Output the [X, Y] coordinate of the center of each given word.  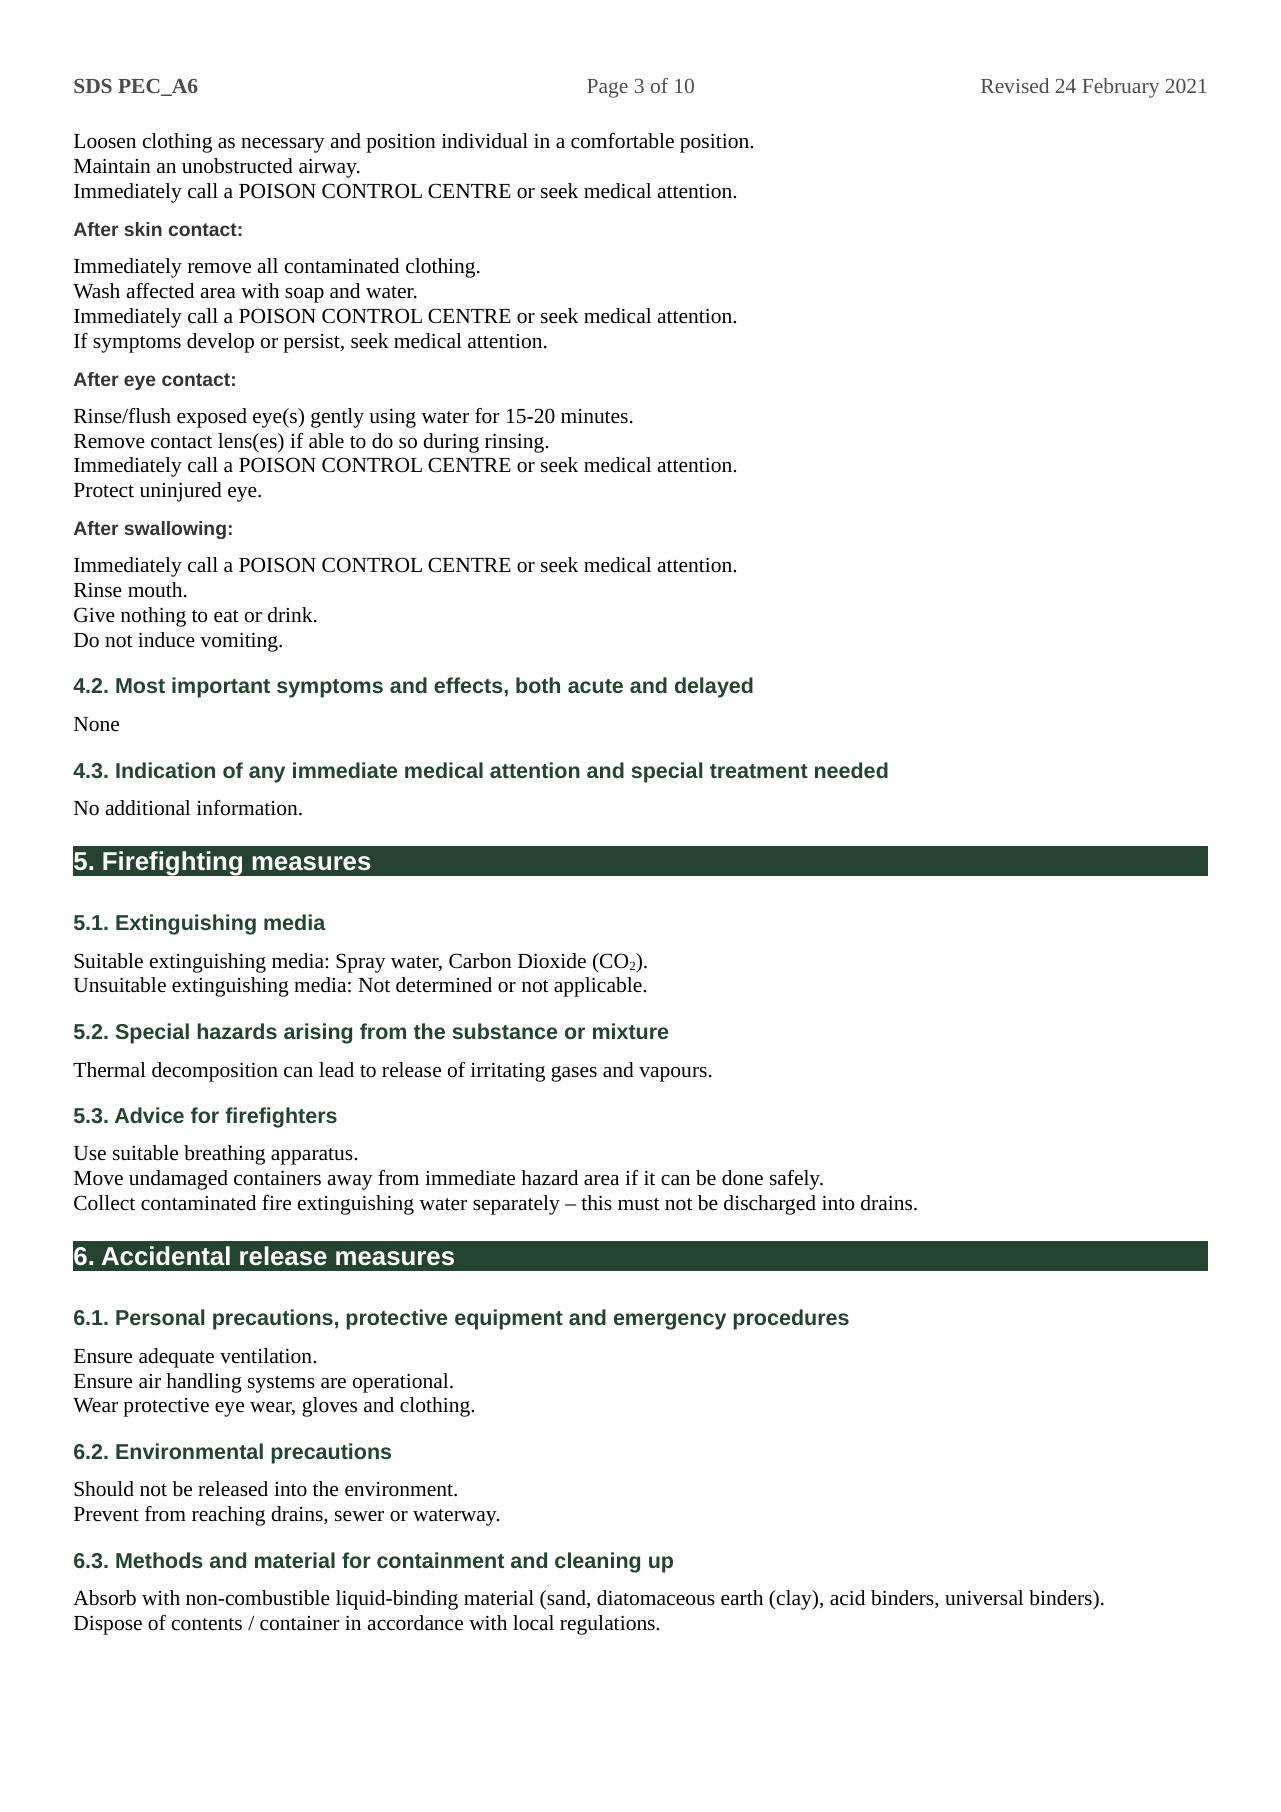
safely [796, 1180]
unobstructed [237, 166]
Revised [1015, 85]
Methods [159, 1560]
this [596, 1203]
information [248, 808]
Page [607, 88]
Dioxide [552, 960]
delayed [714, 687]
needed [851, 770]
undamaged [178, 1180]
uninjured [181, 492]
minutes [594, 416]
